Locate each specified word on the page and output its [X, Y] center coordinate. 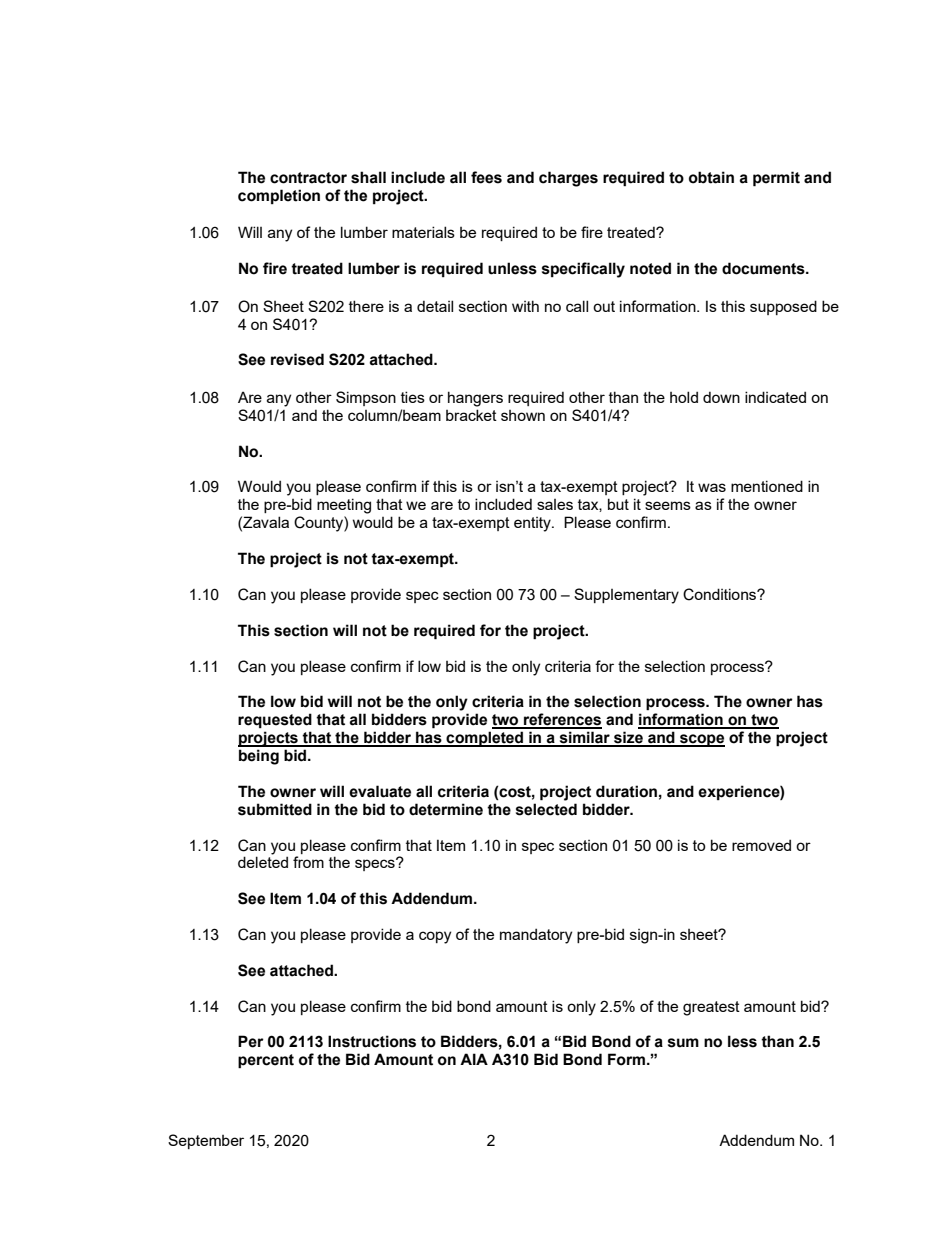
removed [761, 845]
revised [297, 359]
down [721, 397]
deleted [263, 862]
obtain [711, 177]
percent [266, 1061]
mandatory [536, 936]
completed [485, 739]
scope [701, 740]
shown [523, 415]
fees [486, 177]
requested [275, 720]
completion [279, 196]
